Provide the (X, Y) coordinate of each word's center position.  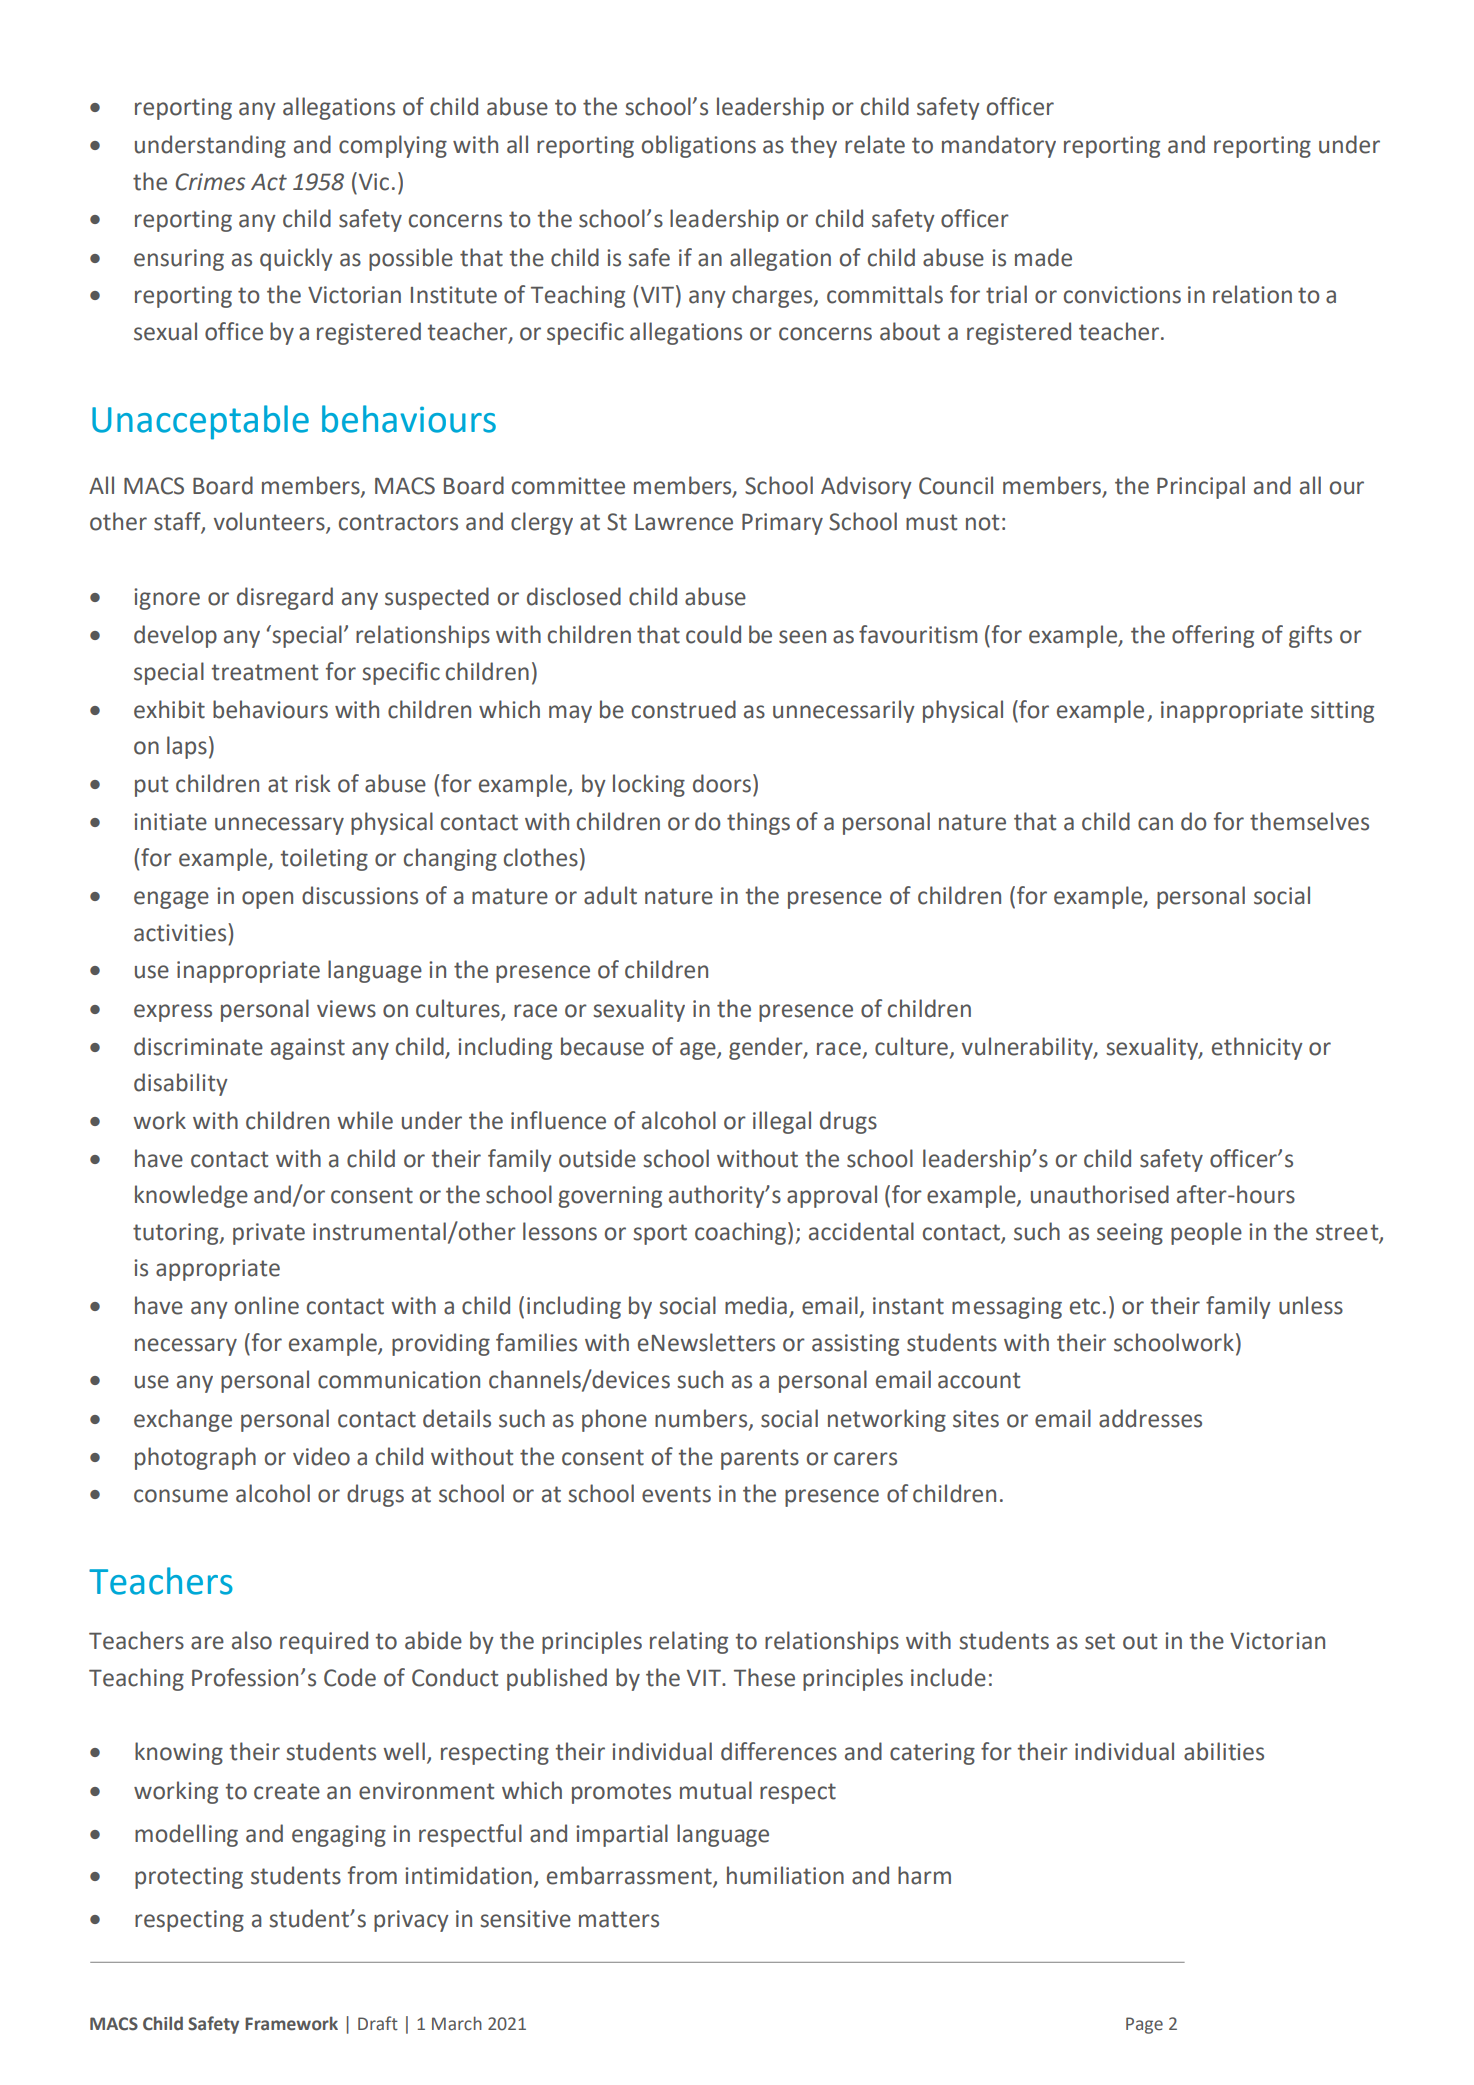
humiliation (785, 1875)
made (1043, 257)
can (1155, 824)
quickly (296, 259)
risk (313, 783)
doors (723, 783)
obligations (699, 146)
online (267, 1305)
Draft (378, 2023)
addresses (1150, 1418)
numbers (702, 1419)
